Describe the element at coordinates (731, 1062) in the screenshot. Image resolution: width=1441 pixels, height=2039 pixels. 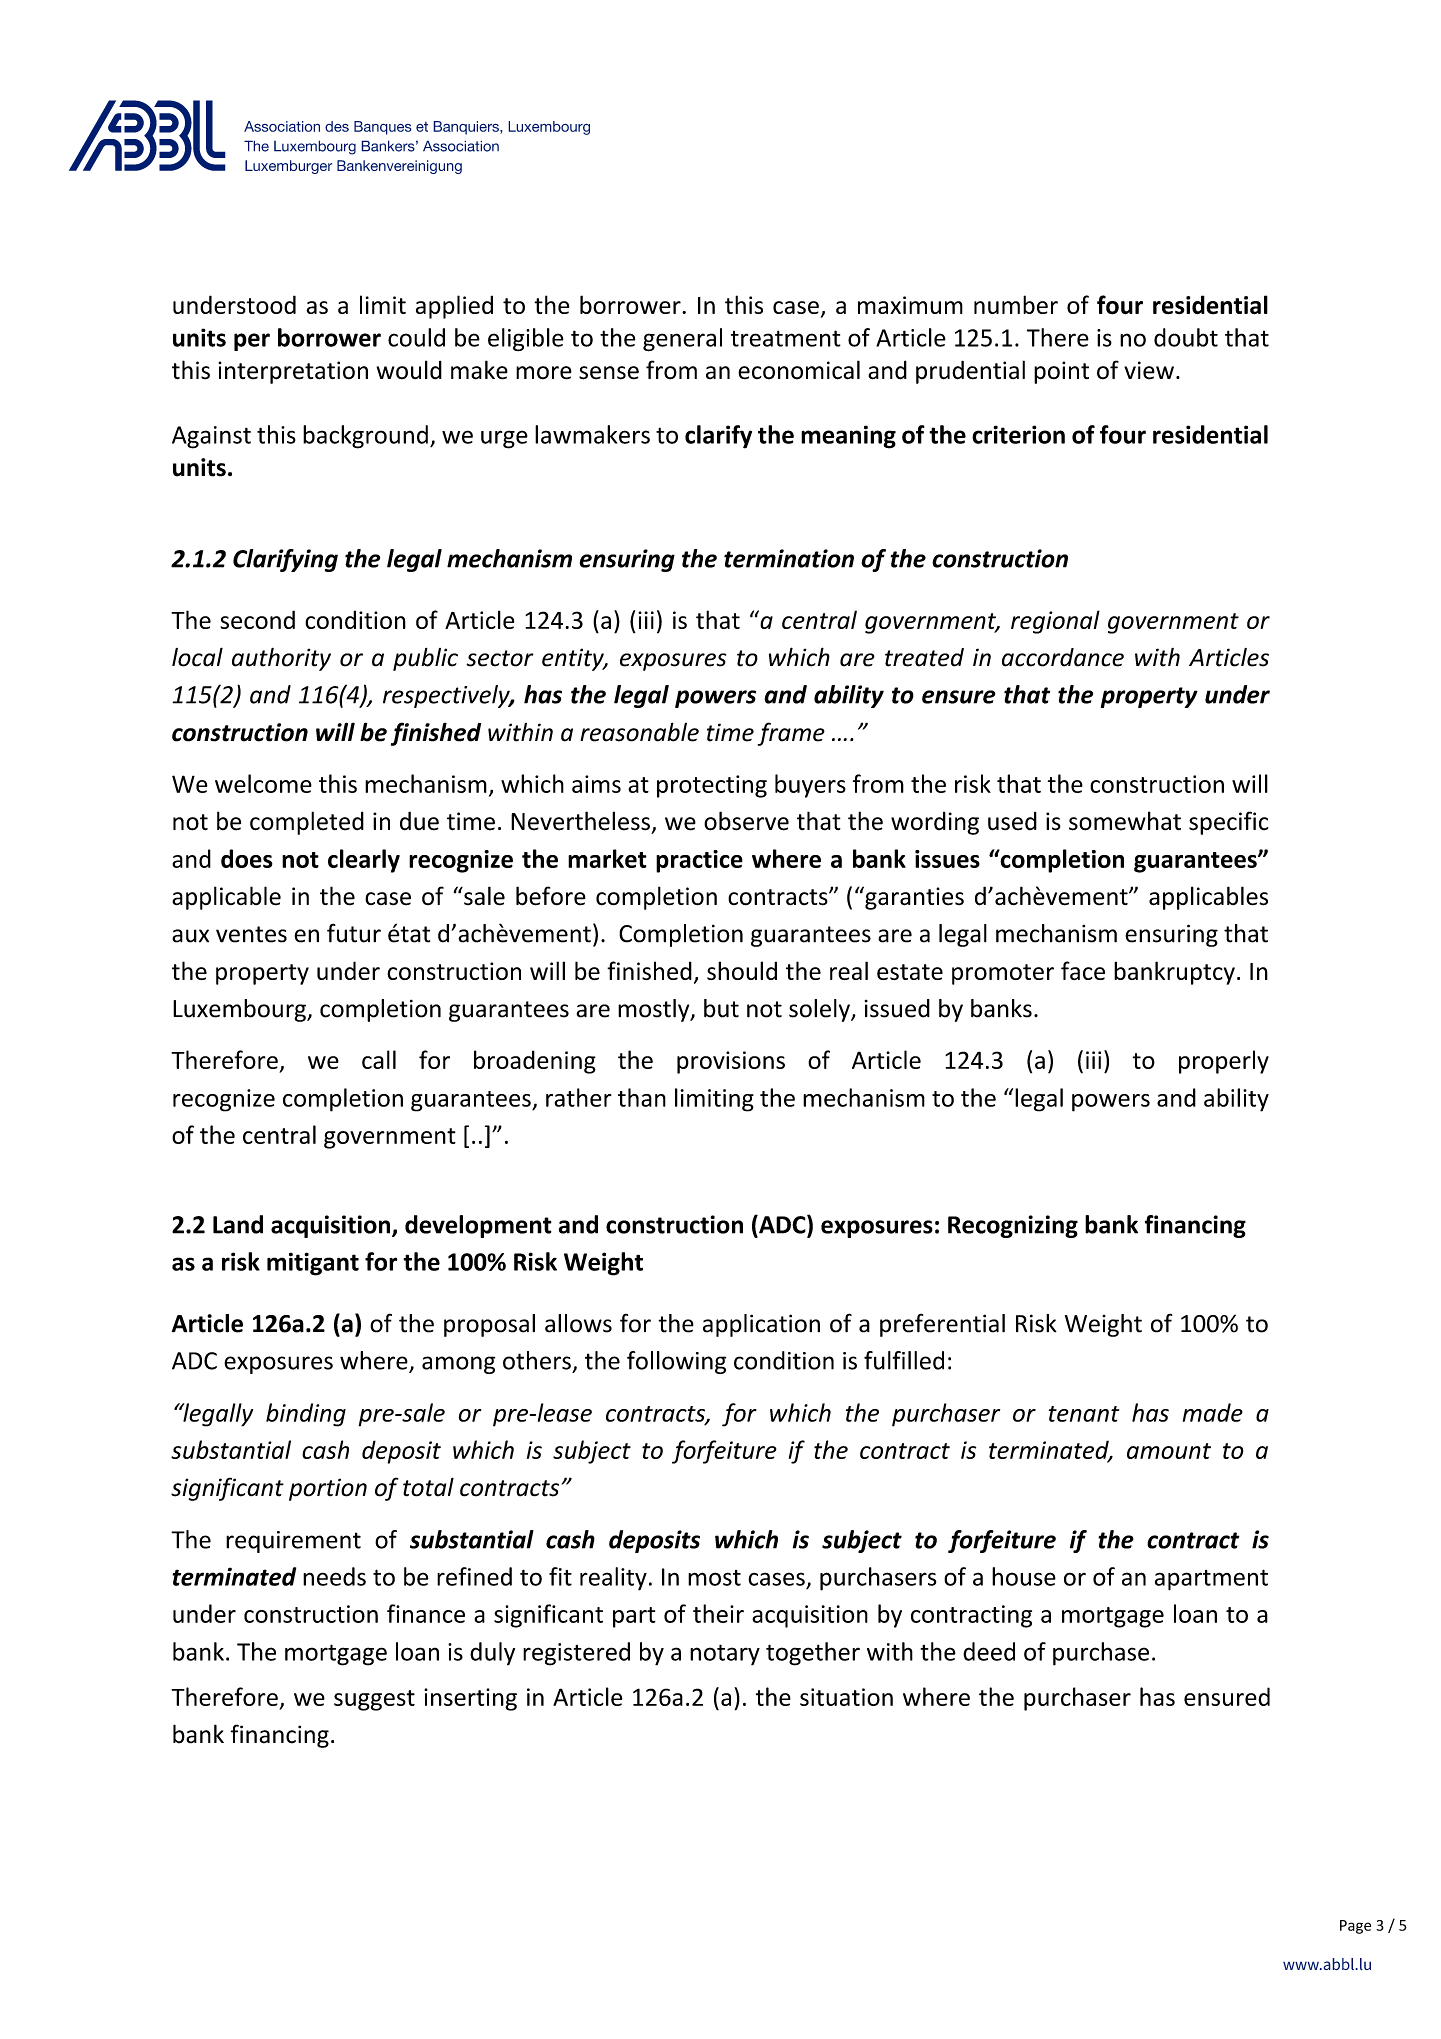
I see `provisions` at that location.
